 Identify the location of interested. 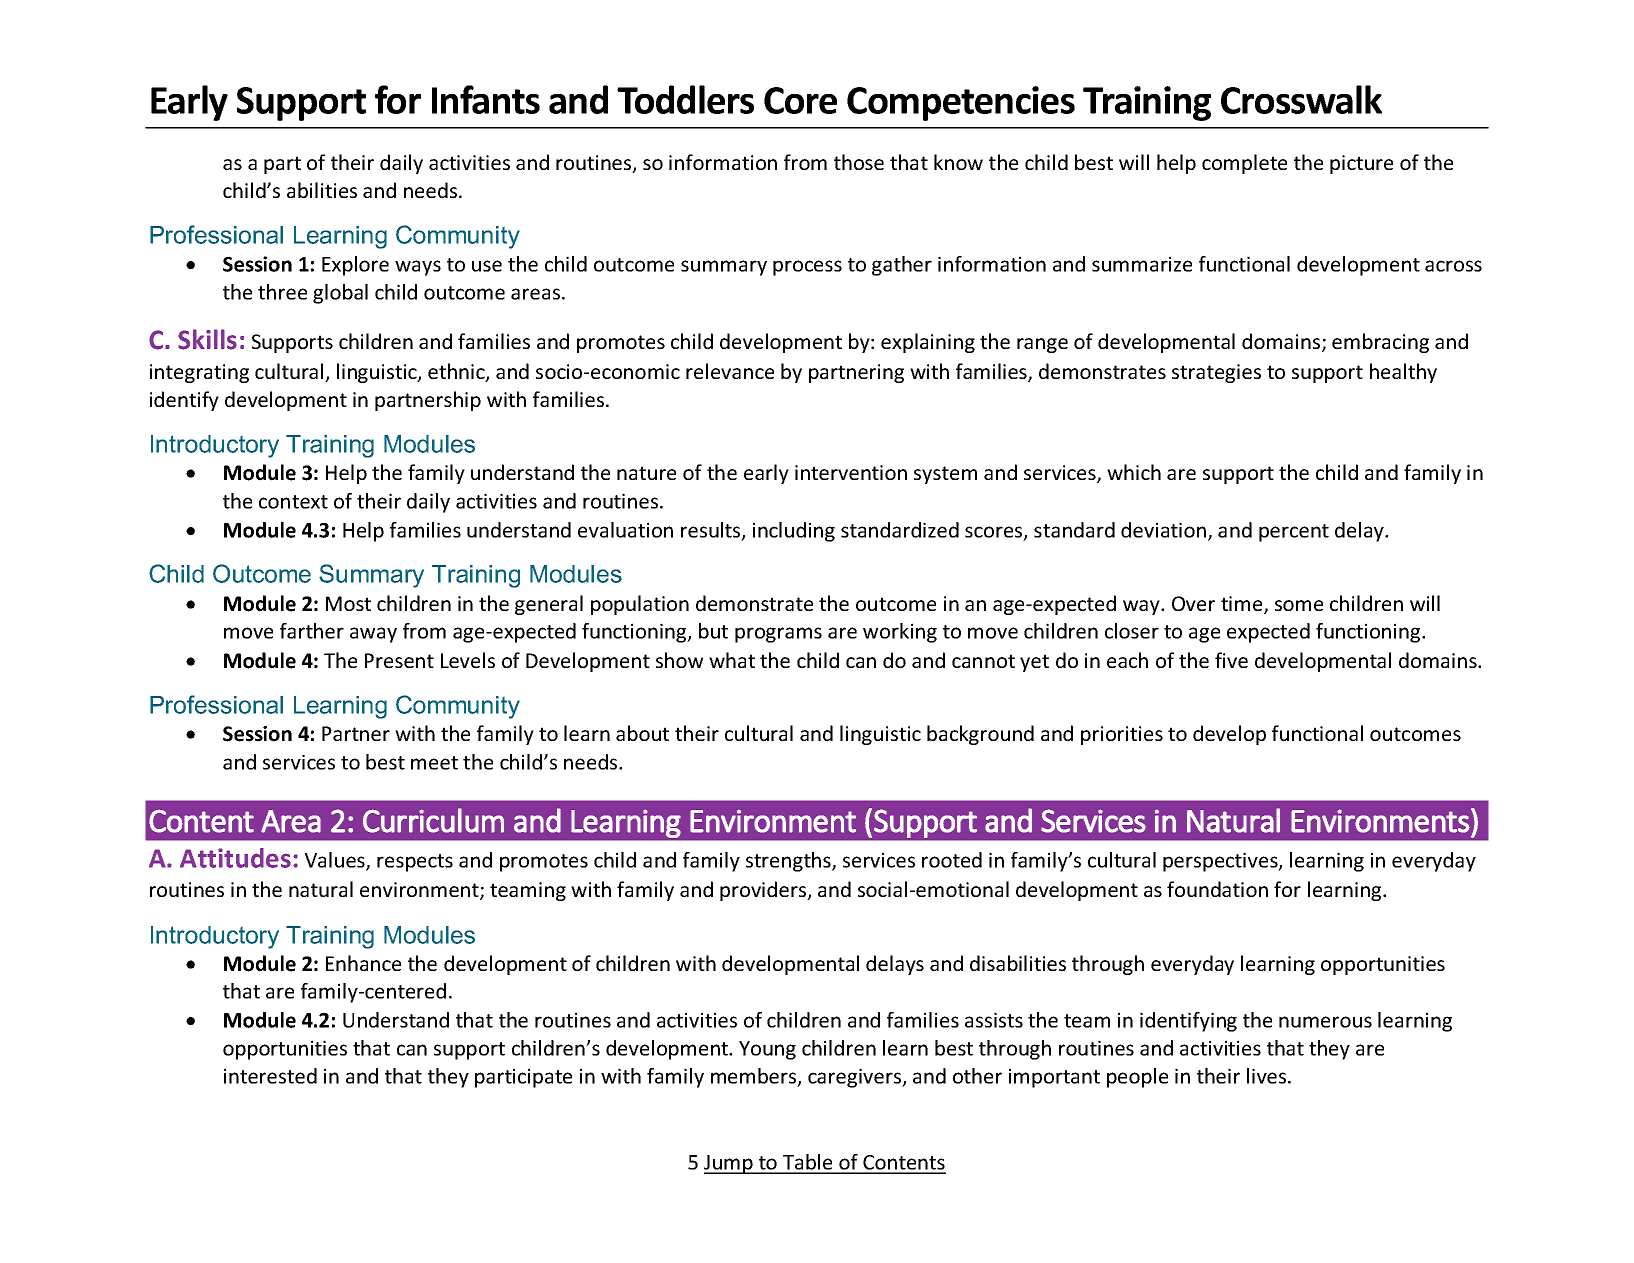
(270, 1076).
